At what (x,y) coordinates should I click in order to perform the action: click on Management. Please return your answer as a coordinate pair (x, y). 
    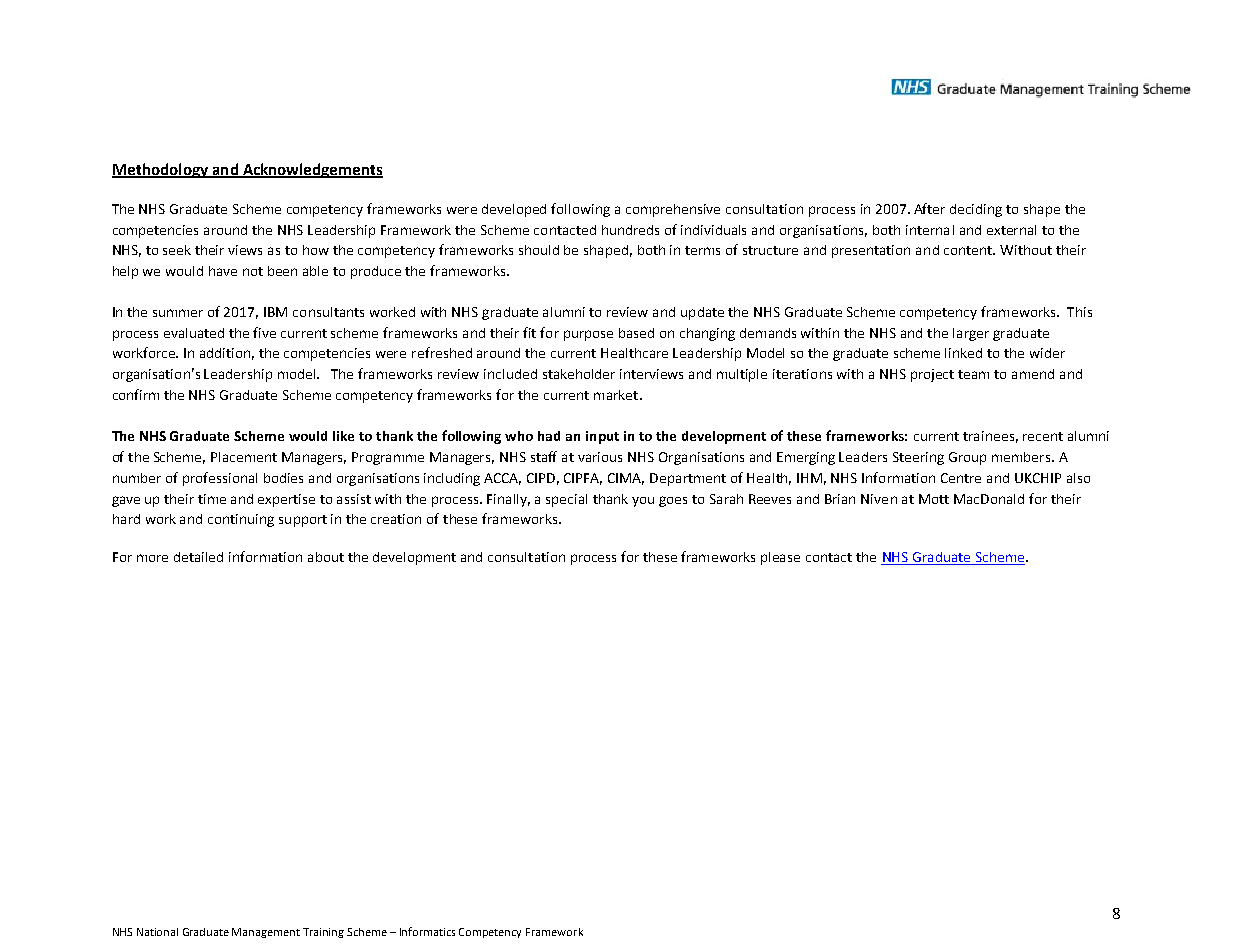
    Looking at the image, I should click on (266, 933).
